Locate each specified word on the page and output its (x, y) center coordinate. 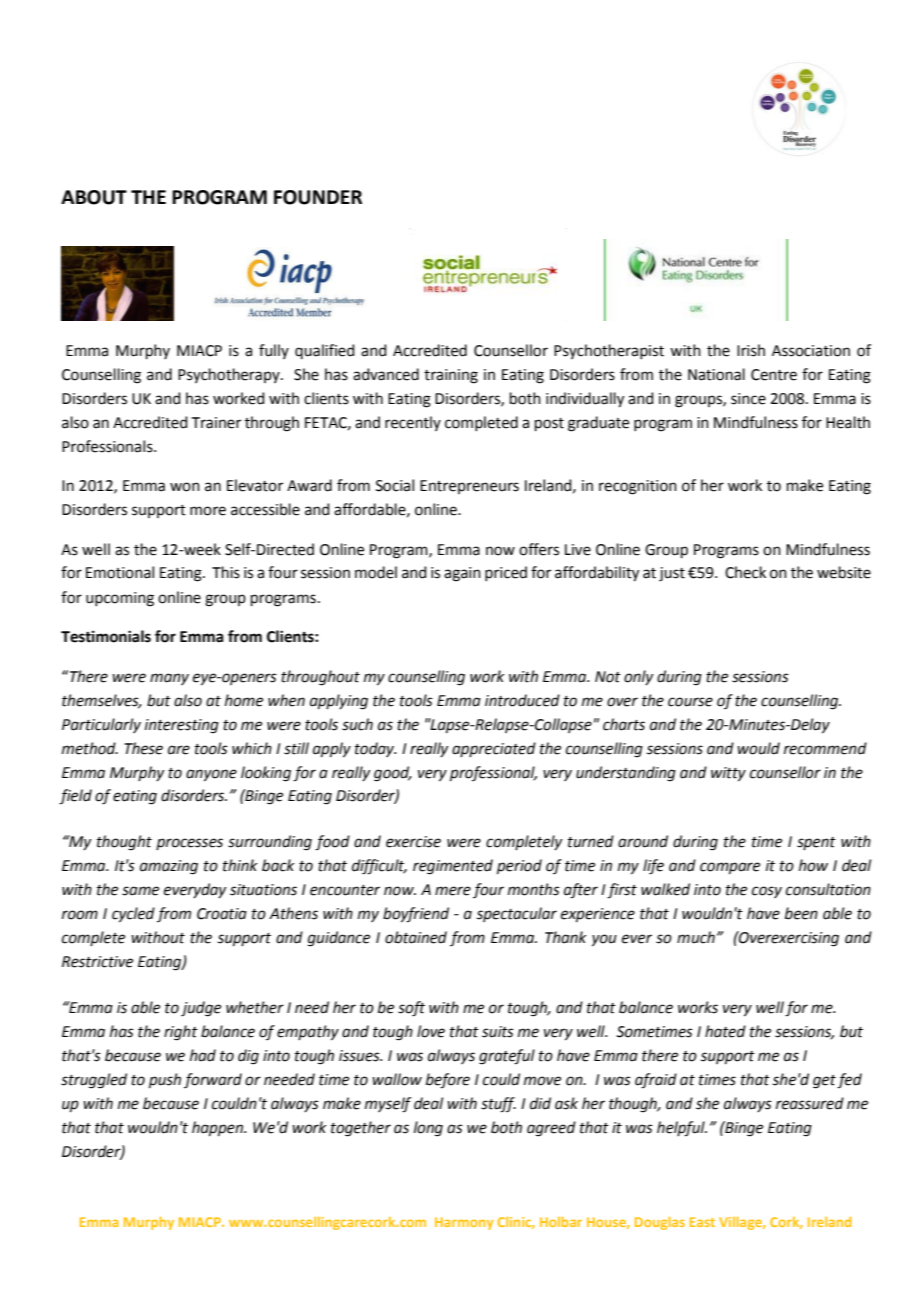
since (748, 399)
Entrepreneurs (469, 487)
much (696, 937)
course (690, 702)
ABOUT (94, 197)
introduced (522, 700)
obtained (416, 937)
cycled (133, 915)
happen (218, 1128)
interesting (182, 726)
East (702, 1222)
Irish (751, 350)
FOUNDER (318, 197)
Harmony (464, 1223)
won (185, 487)
